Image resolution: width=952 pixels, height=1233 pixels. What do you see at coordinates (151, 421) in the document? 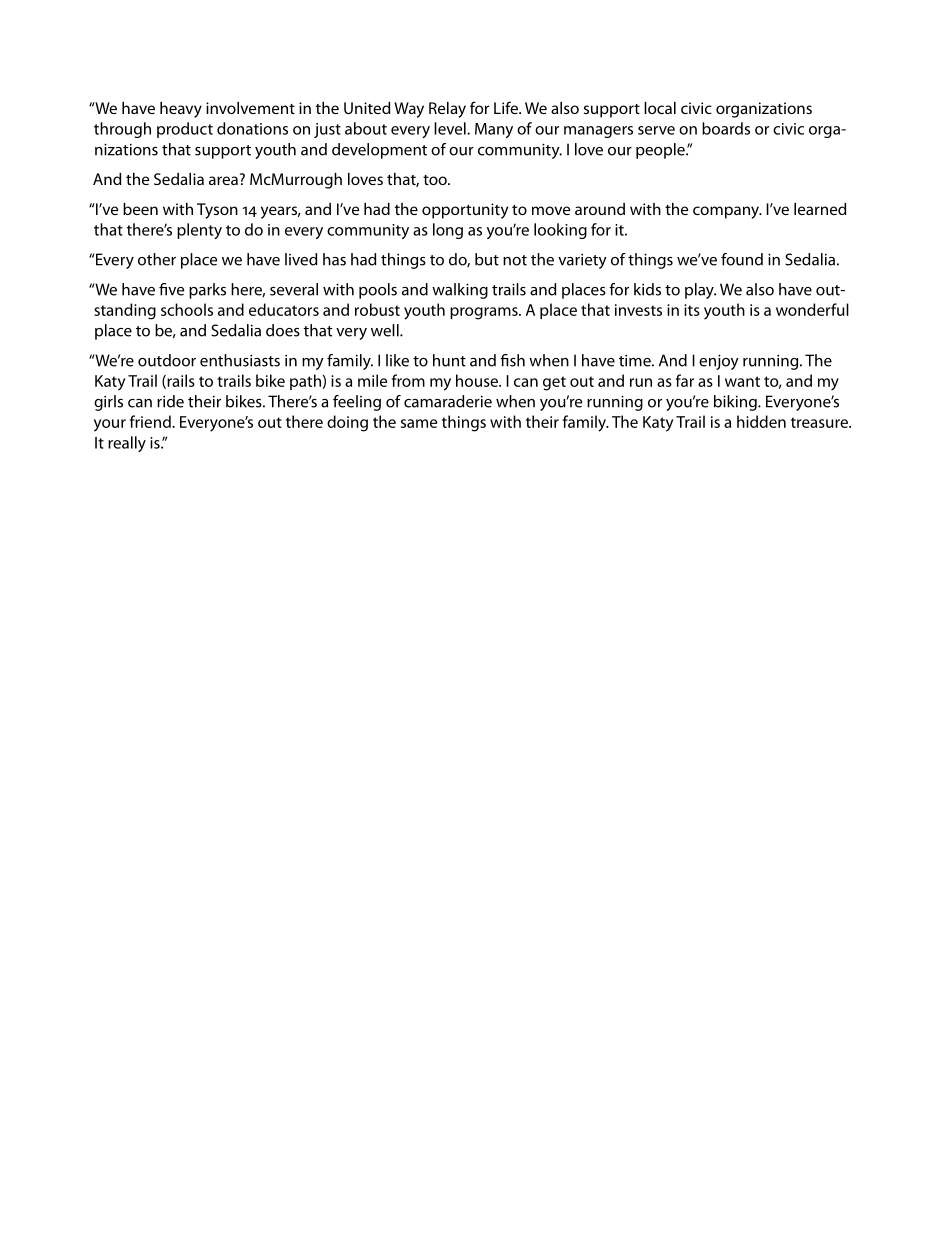
I see `friend` at bounding box center [151, 421].
